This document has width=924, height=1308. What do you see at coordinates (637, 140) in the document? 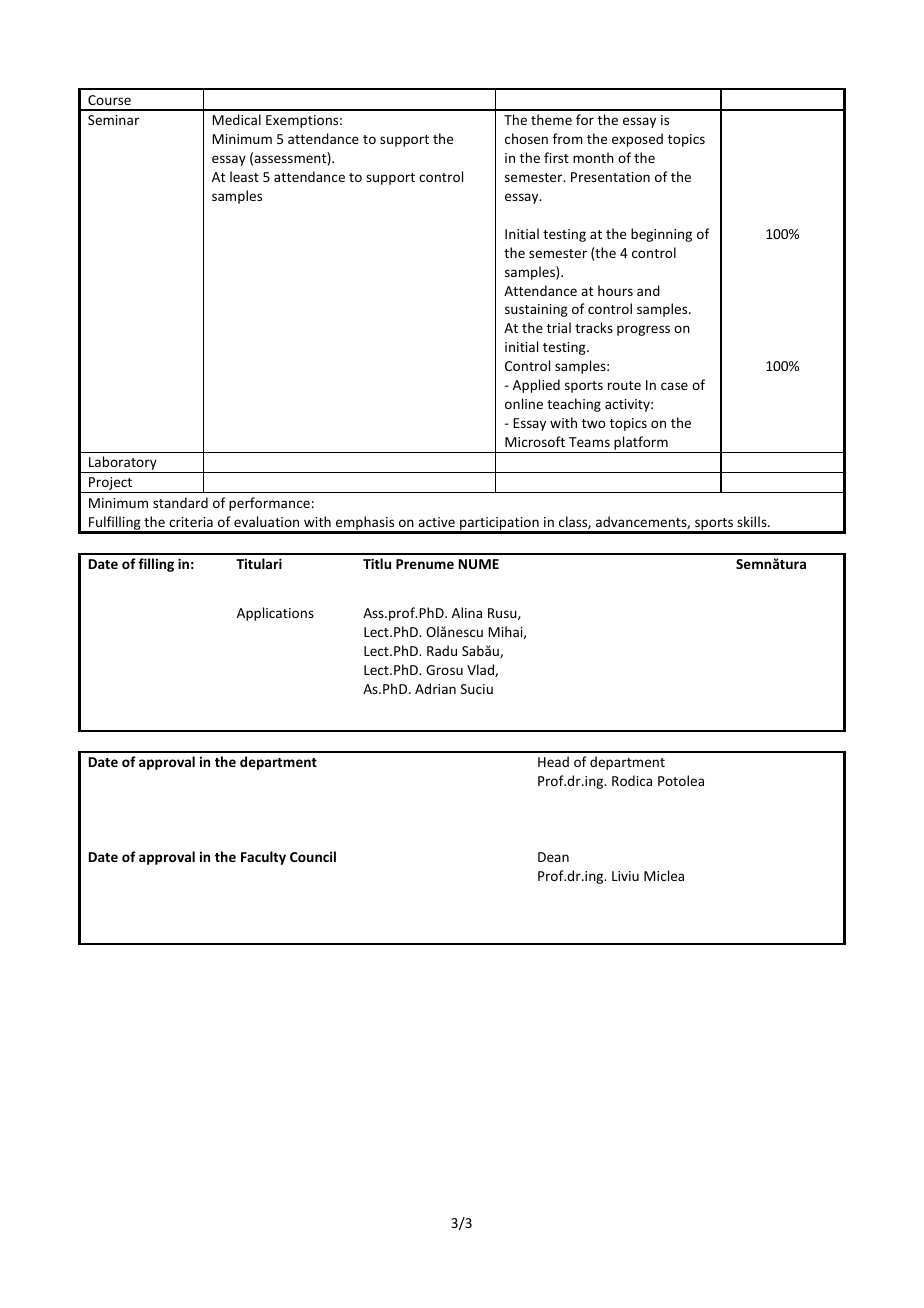
I see `exposed` at bounding box center [637, 140].
